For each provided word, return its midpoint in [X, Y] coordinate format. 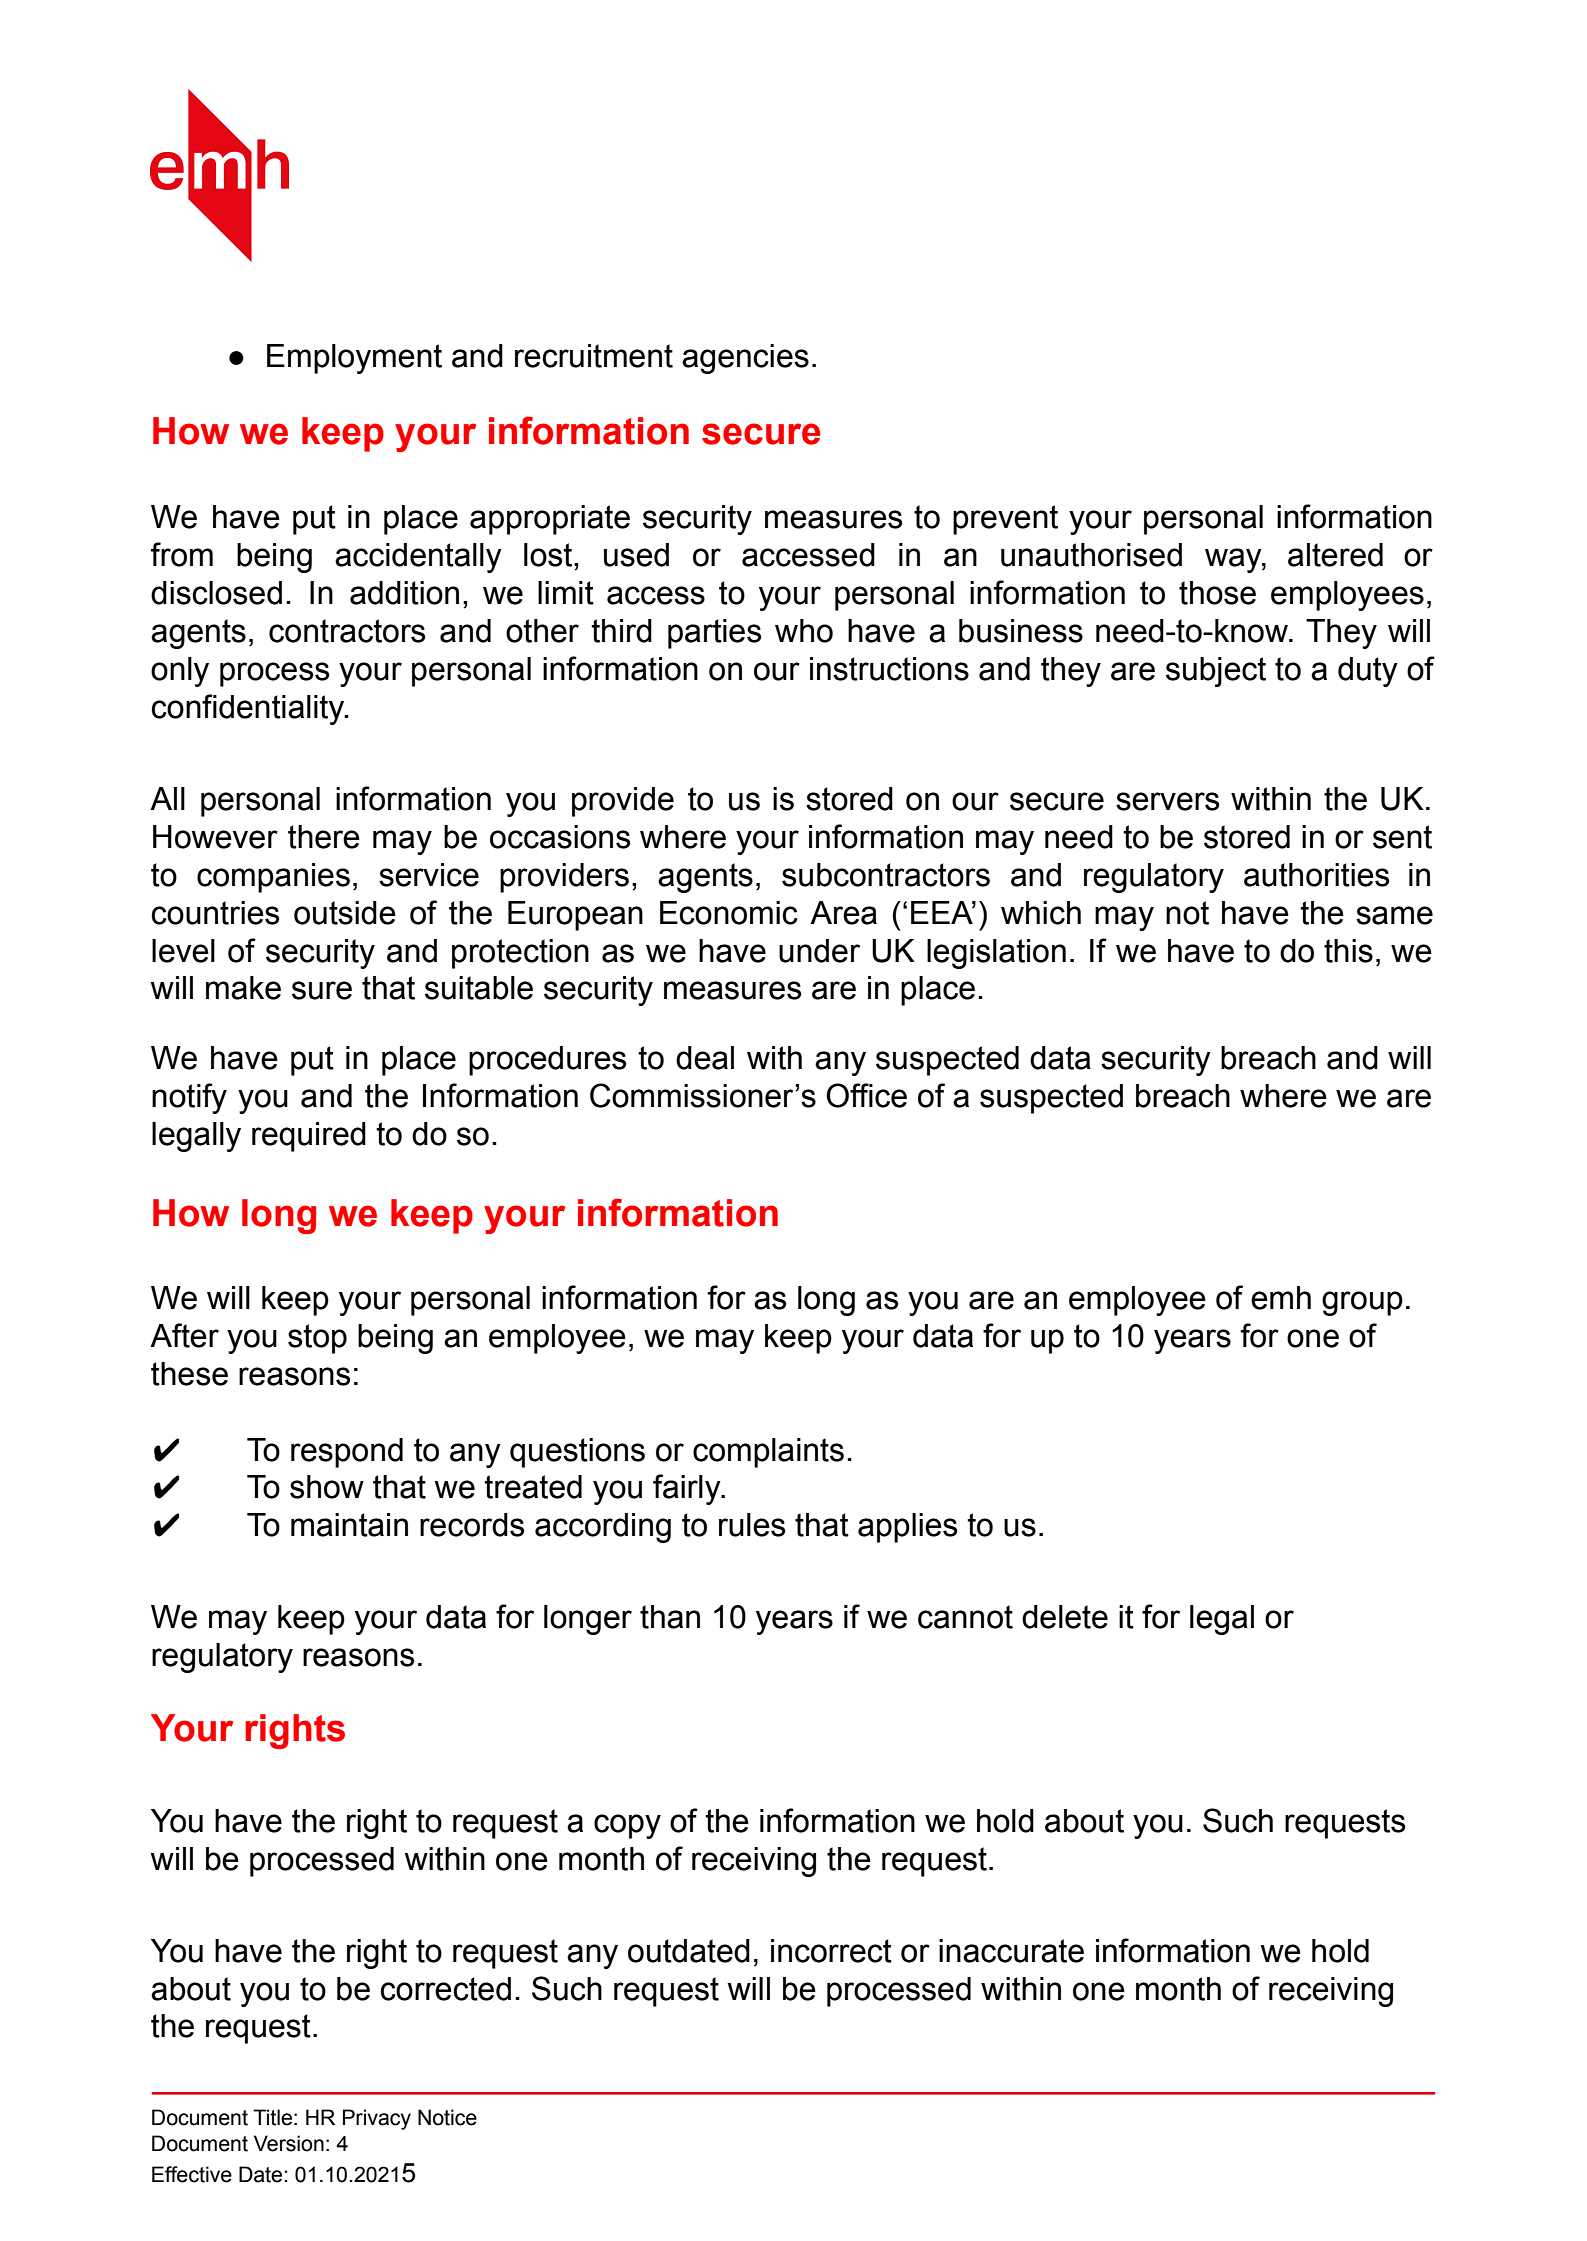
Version [289, 2143]
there [324, 837]
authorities [1316, 875]
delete [1065, 1617]
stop [317, 1339]
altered [1335, 555]
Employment [354, 359]
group [1362, 1303]
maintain [349, 1525]
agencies [745, 359]
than [670, 1617]
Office [866, 1095]
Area [843, 913]
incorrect [831, 1951]
